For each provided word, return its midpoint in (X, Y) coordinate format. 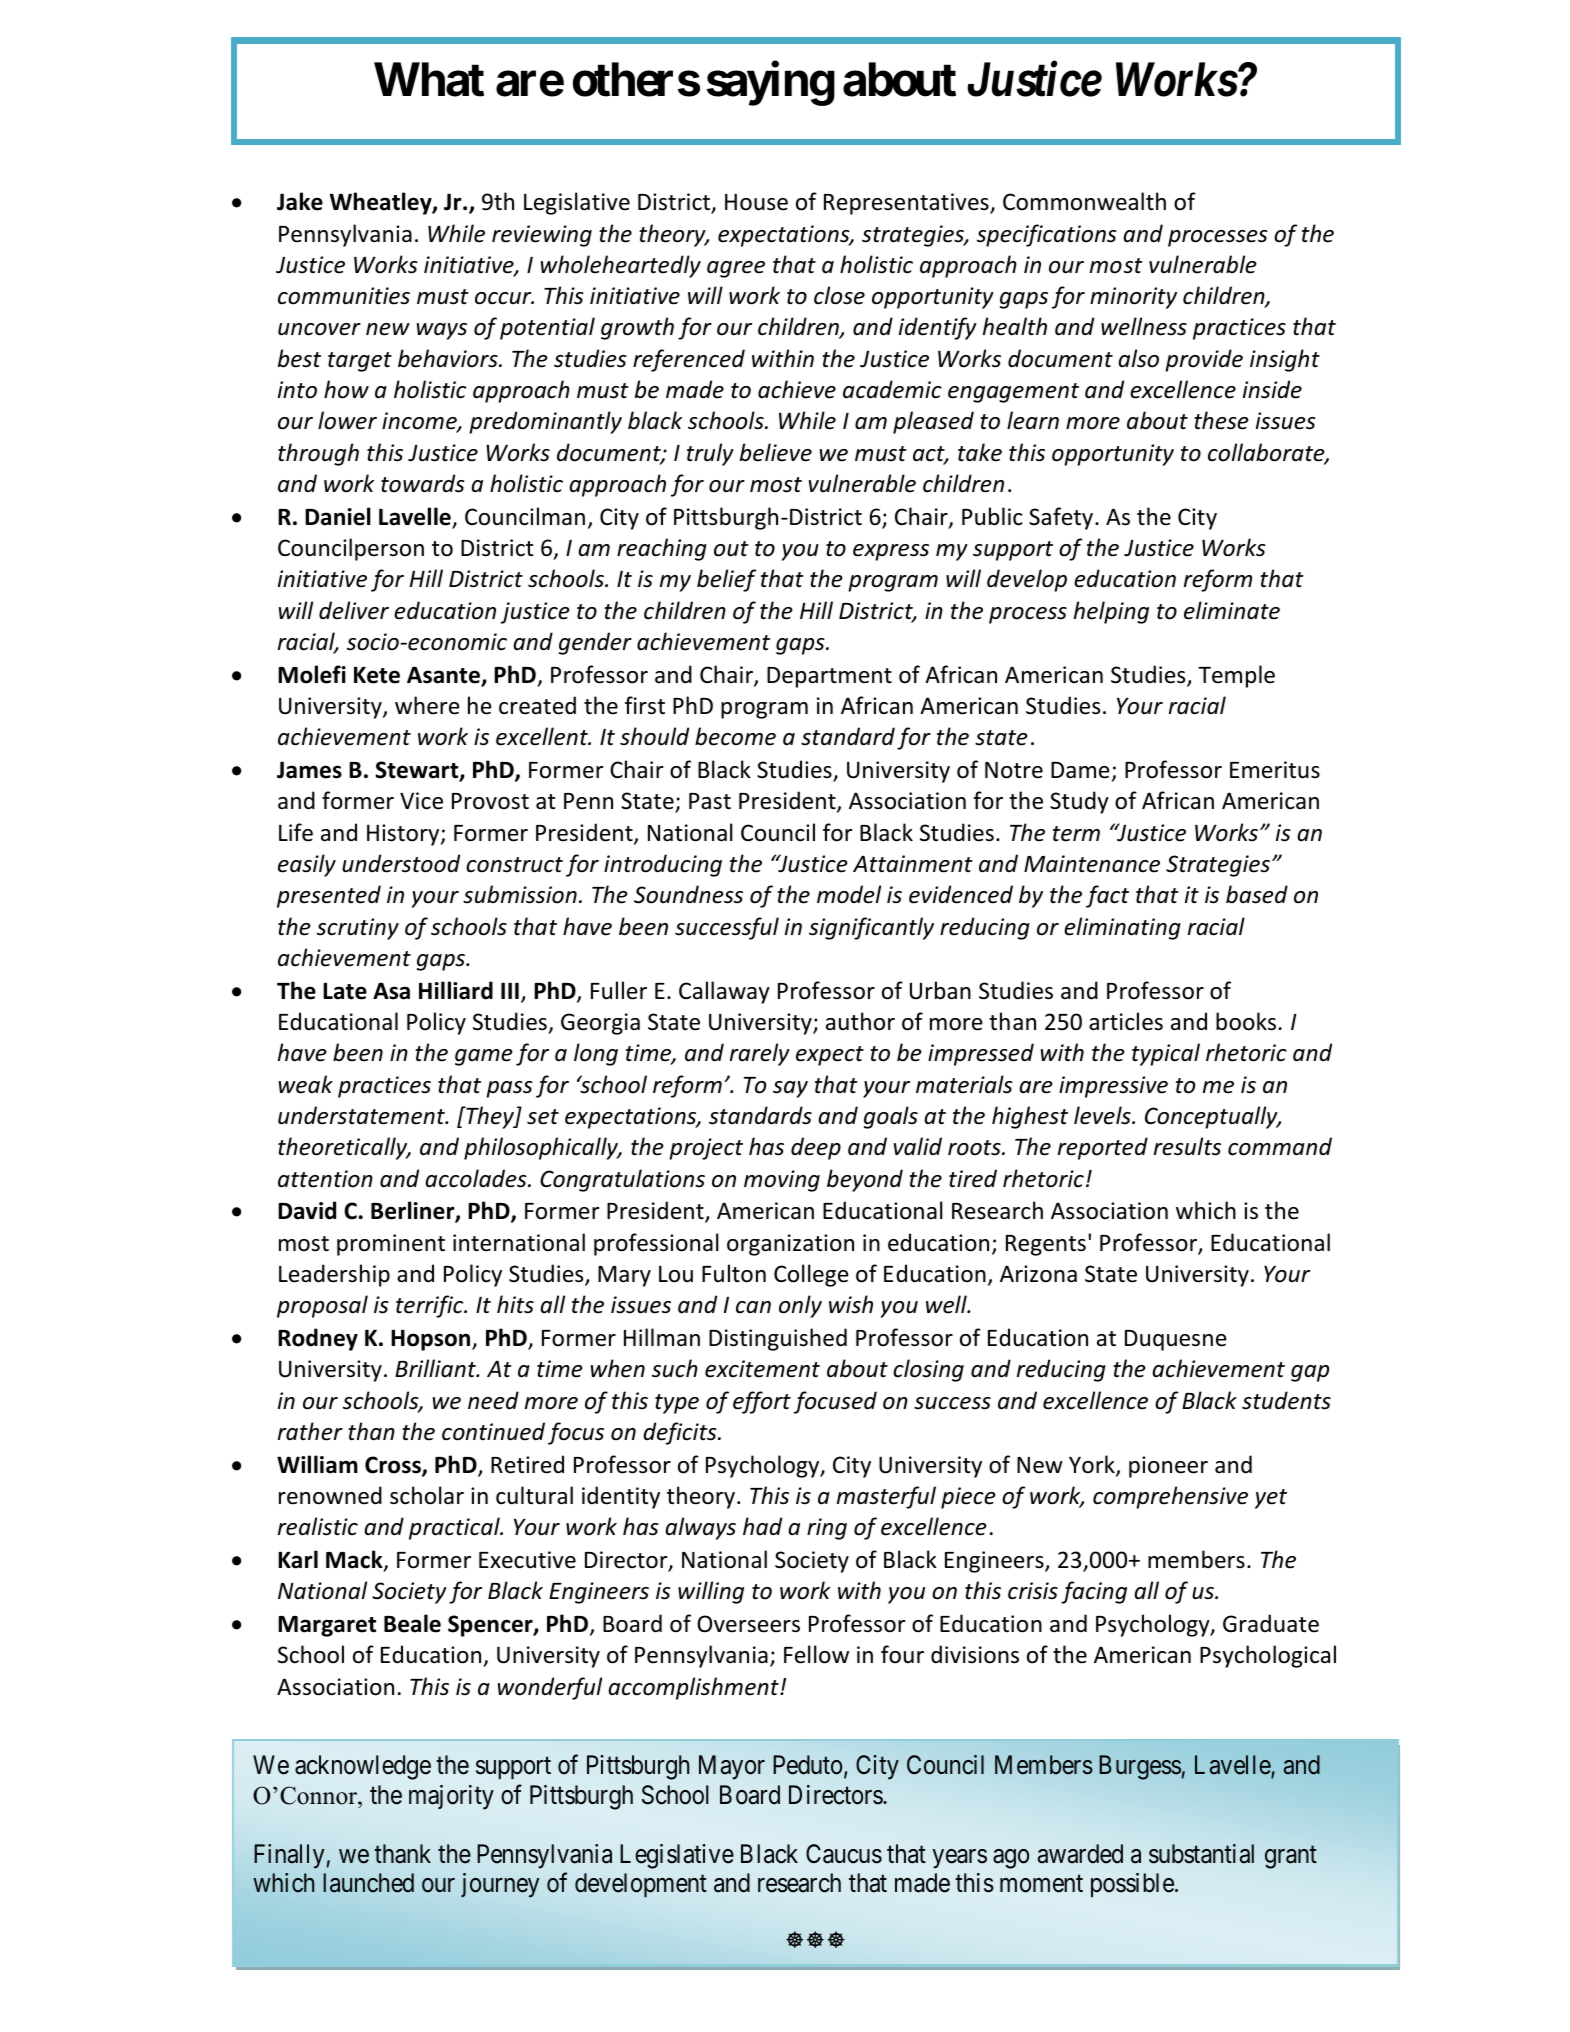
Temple (1236, 676)
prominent (391, 1245)
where (427, 705)
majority (451, 1797)
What (429, 79)
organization (790, 1245)
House (756, 202)
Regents (1046, 1245)
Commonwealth (1084, 201)
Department (829, 677)
